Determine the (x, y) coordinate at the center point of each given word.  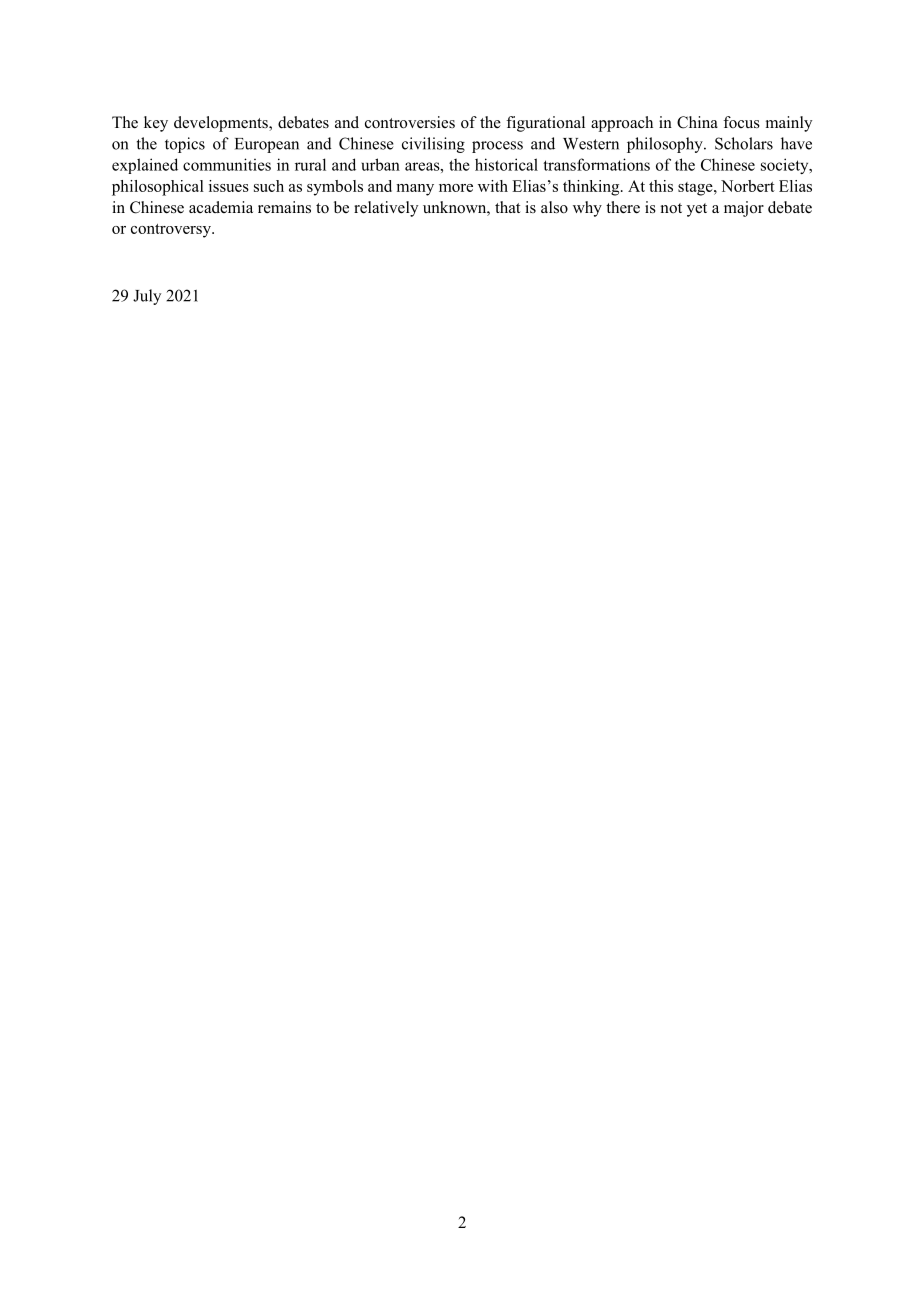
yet (697, 210)
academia (221, 207)
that (507, 207)
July (147, 297)
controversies (410, 122)
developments (222, 124)
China (697, 122)
